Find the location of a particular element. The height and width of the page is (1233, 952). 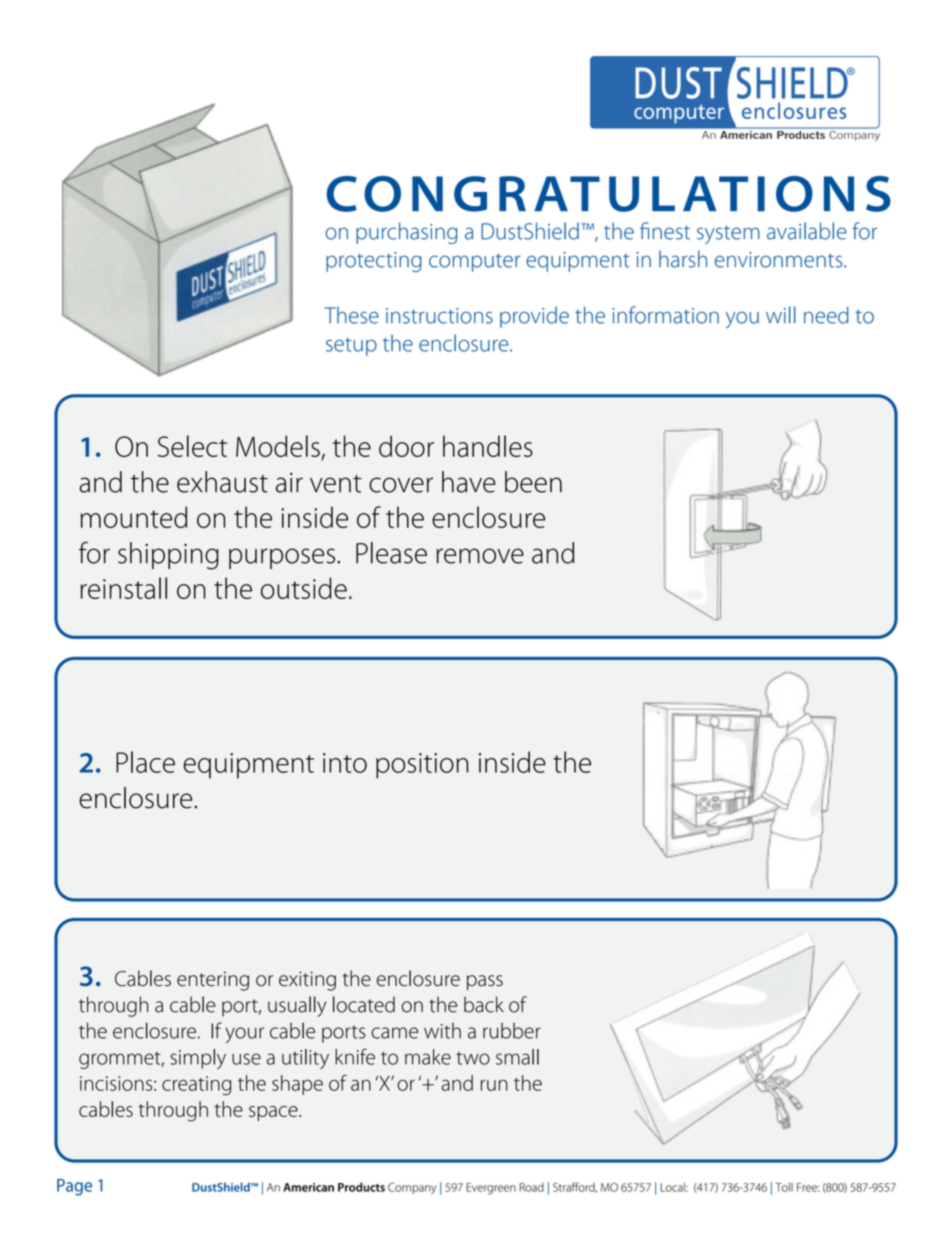

rubber is located at coordinates (512, 1031).
